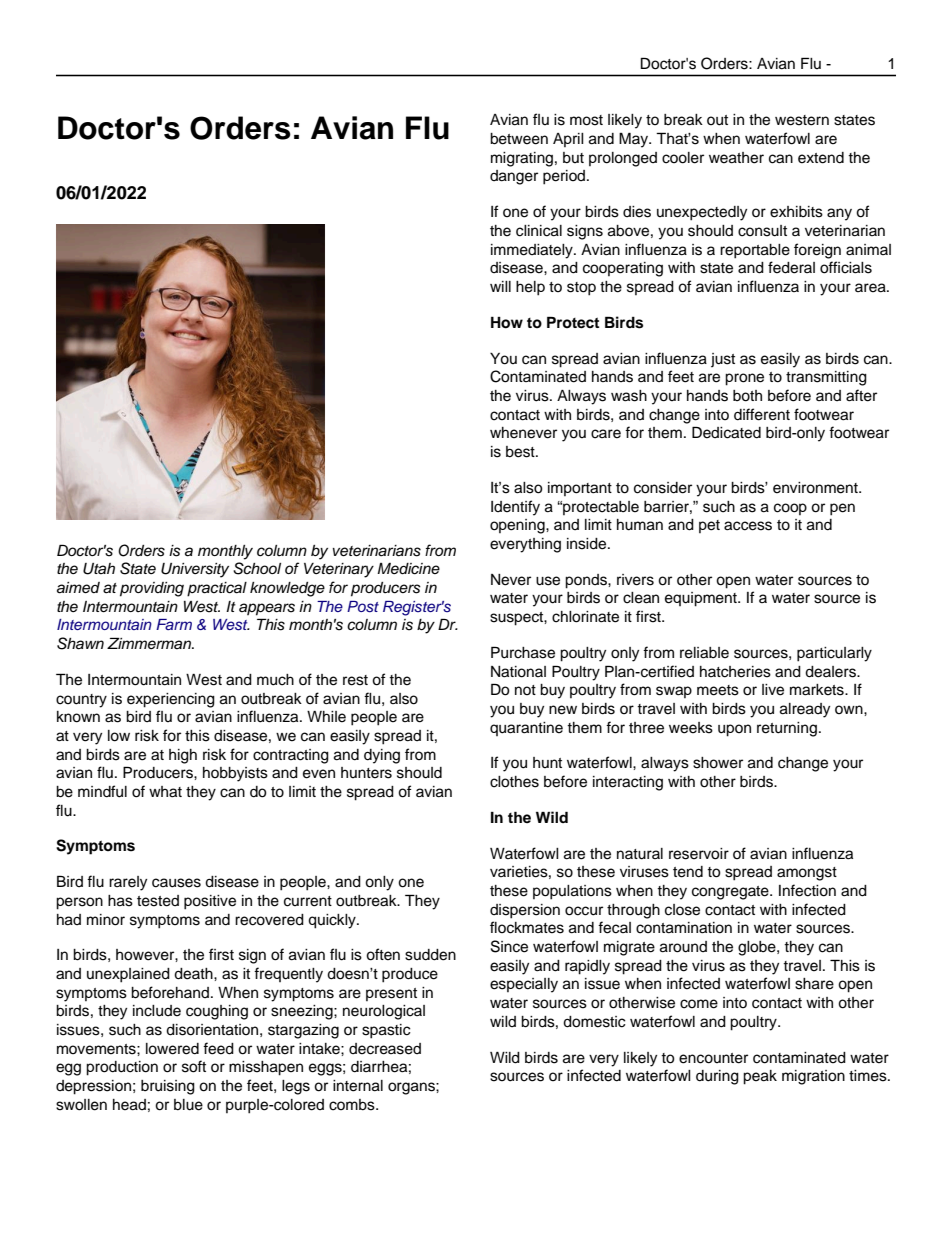 The height and width of the document is (1233, 952). Describe the element at coordinates (807, 874) in the document. I see `amongst` at that location.
